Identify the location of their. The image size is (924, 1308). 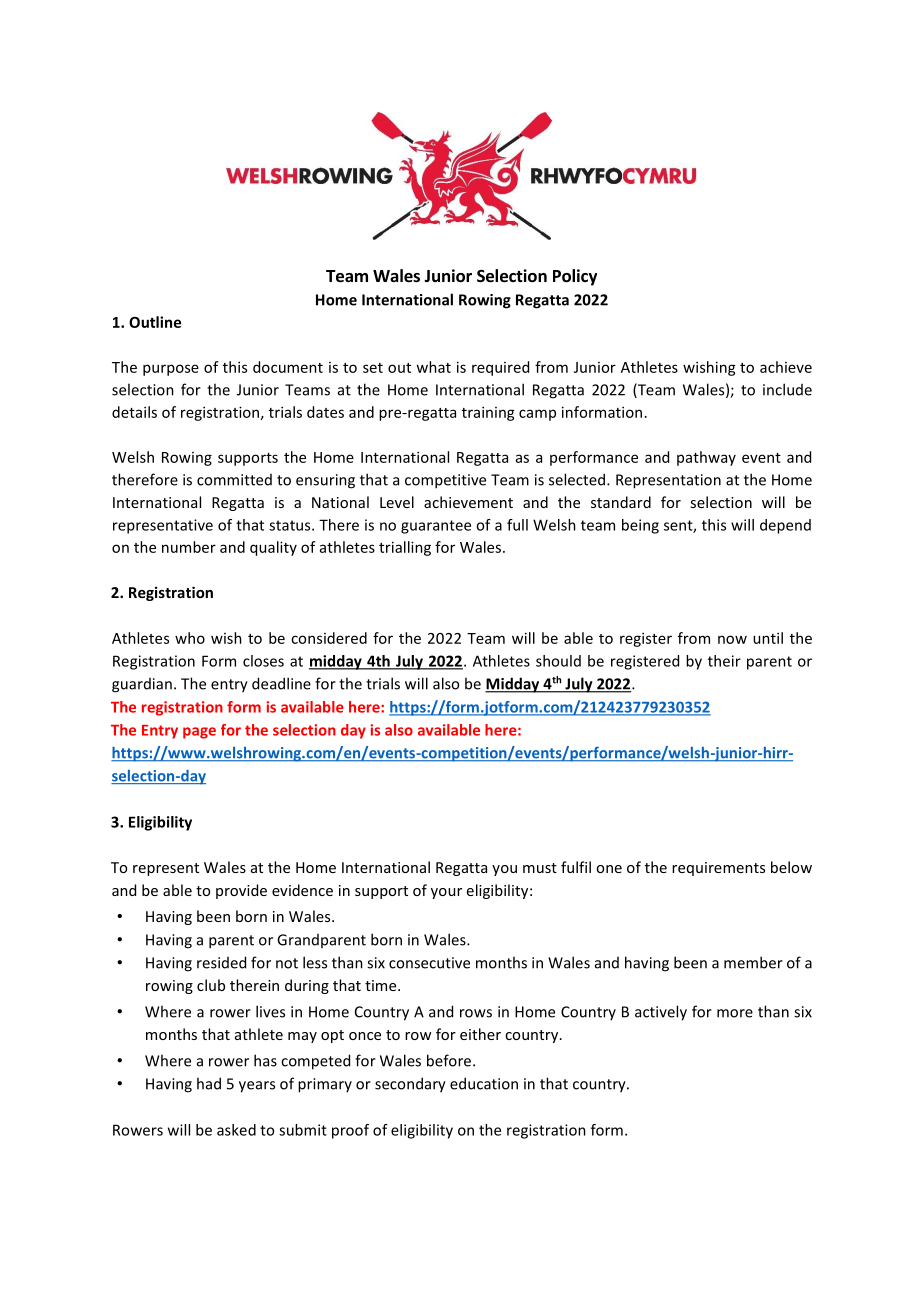
(724, 661).
